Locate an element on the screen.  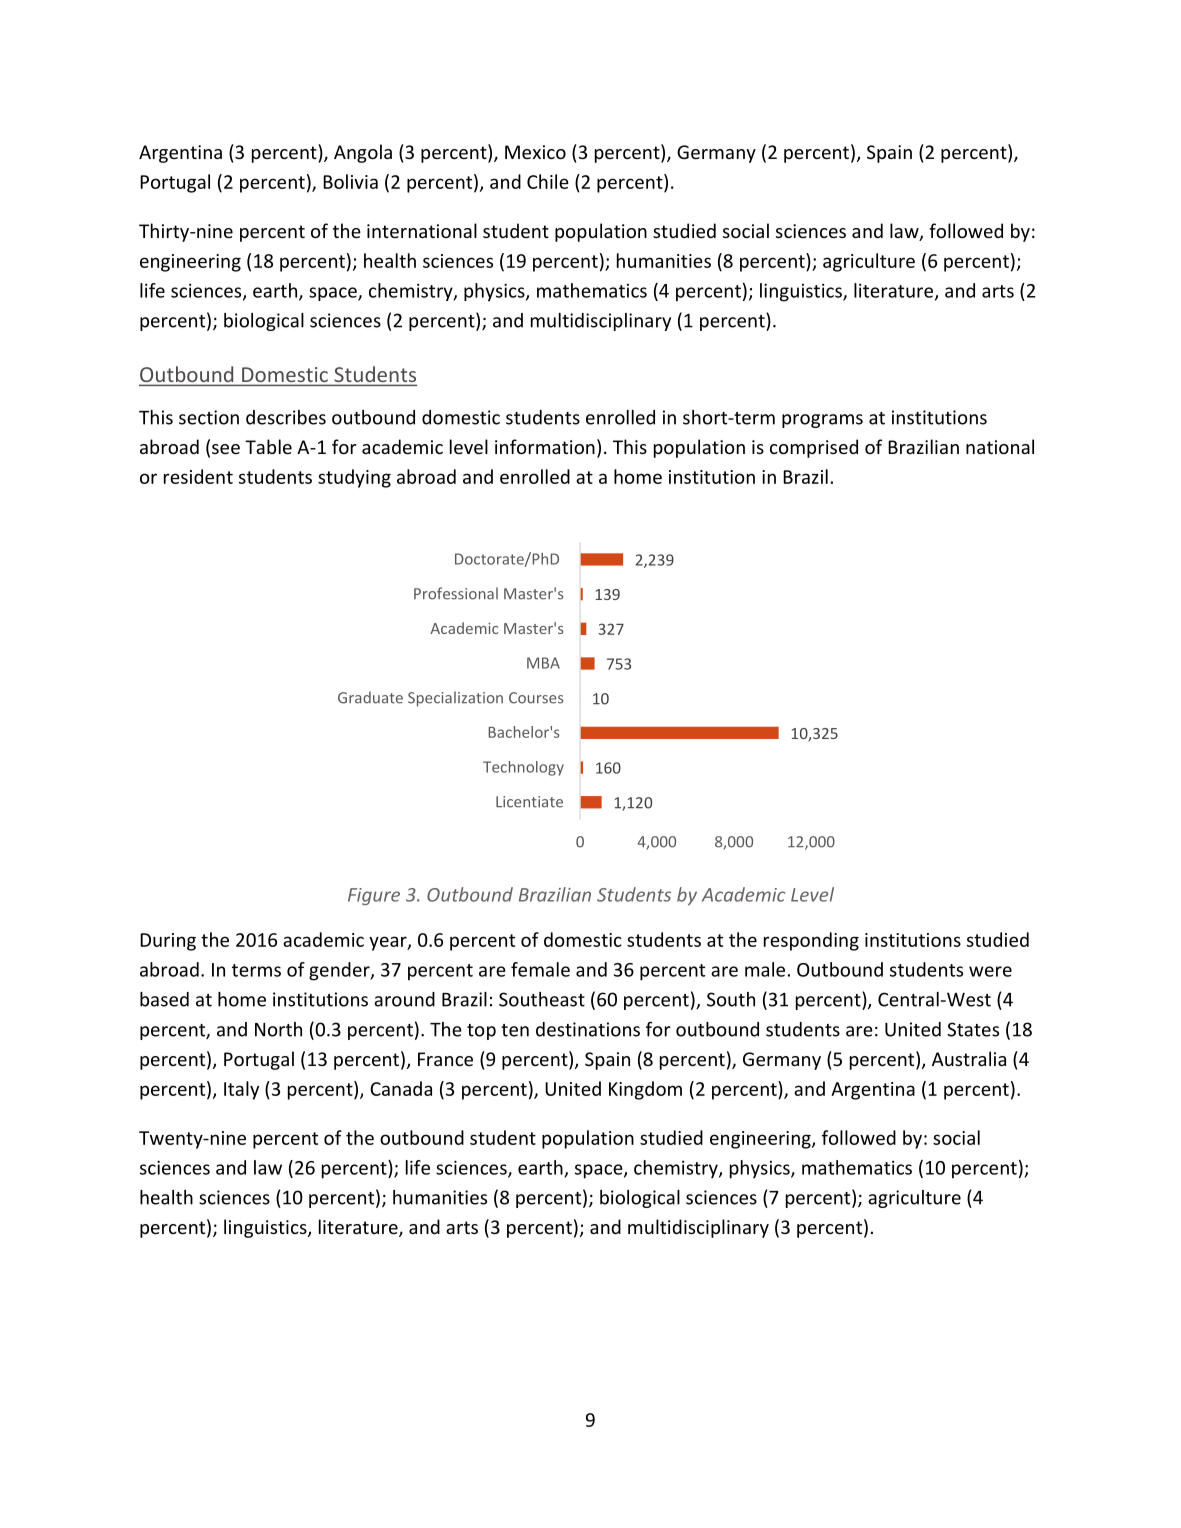
describes is located at coordinates (286, 417).
